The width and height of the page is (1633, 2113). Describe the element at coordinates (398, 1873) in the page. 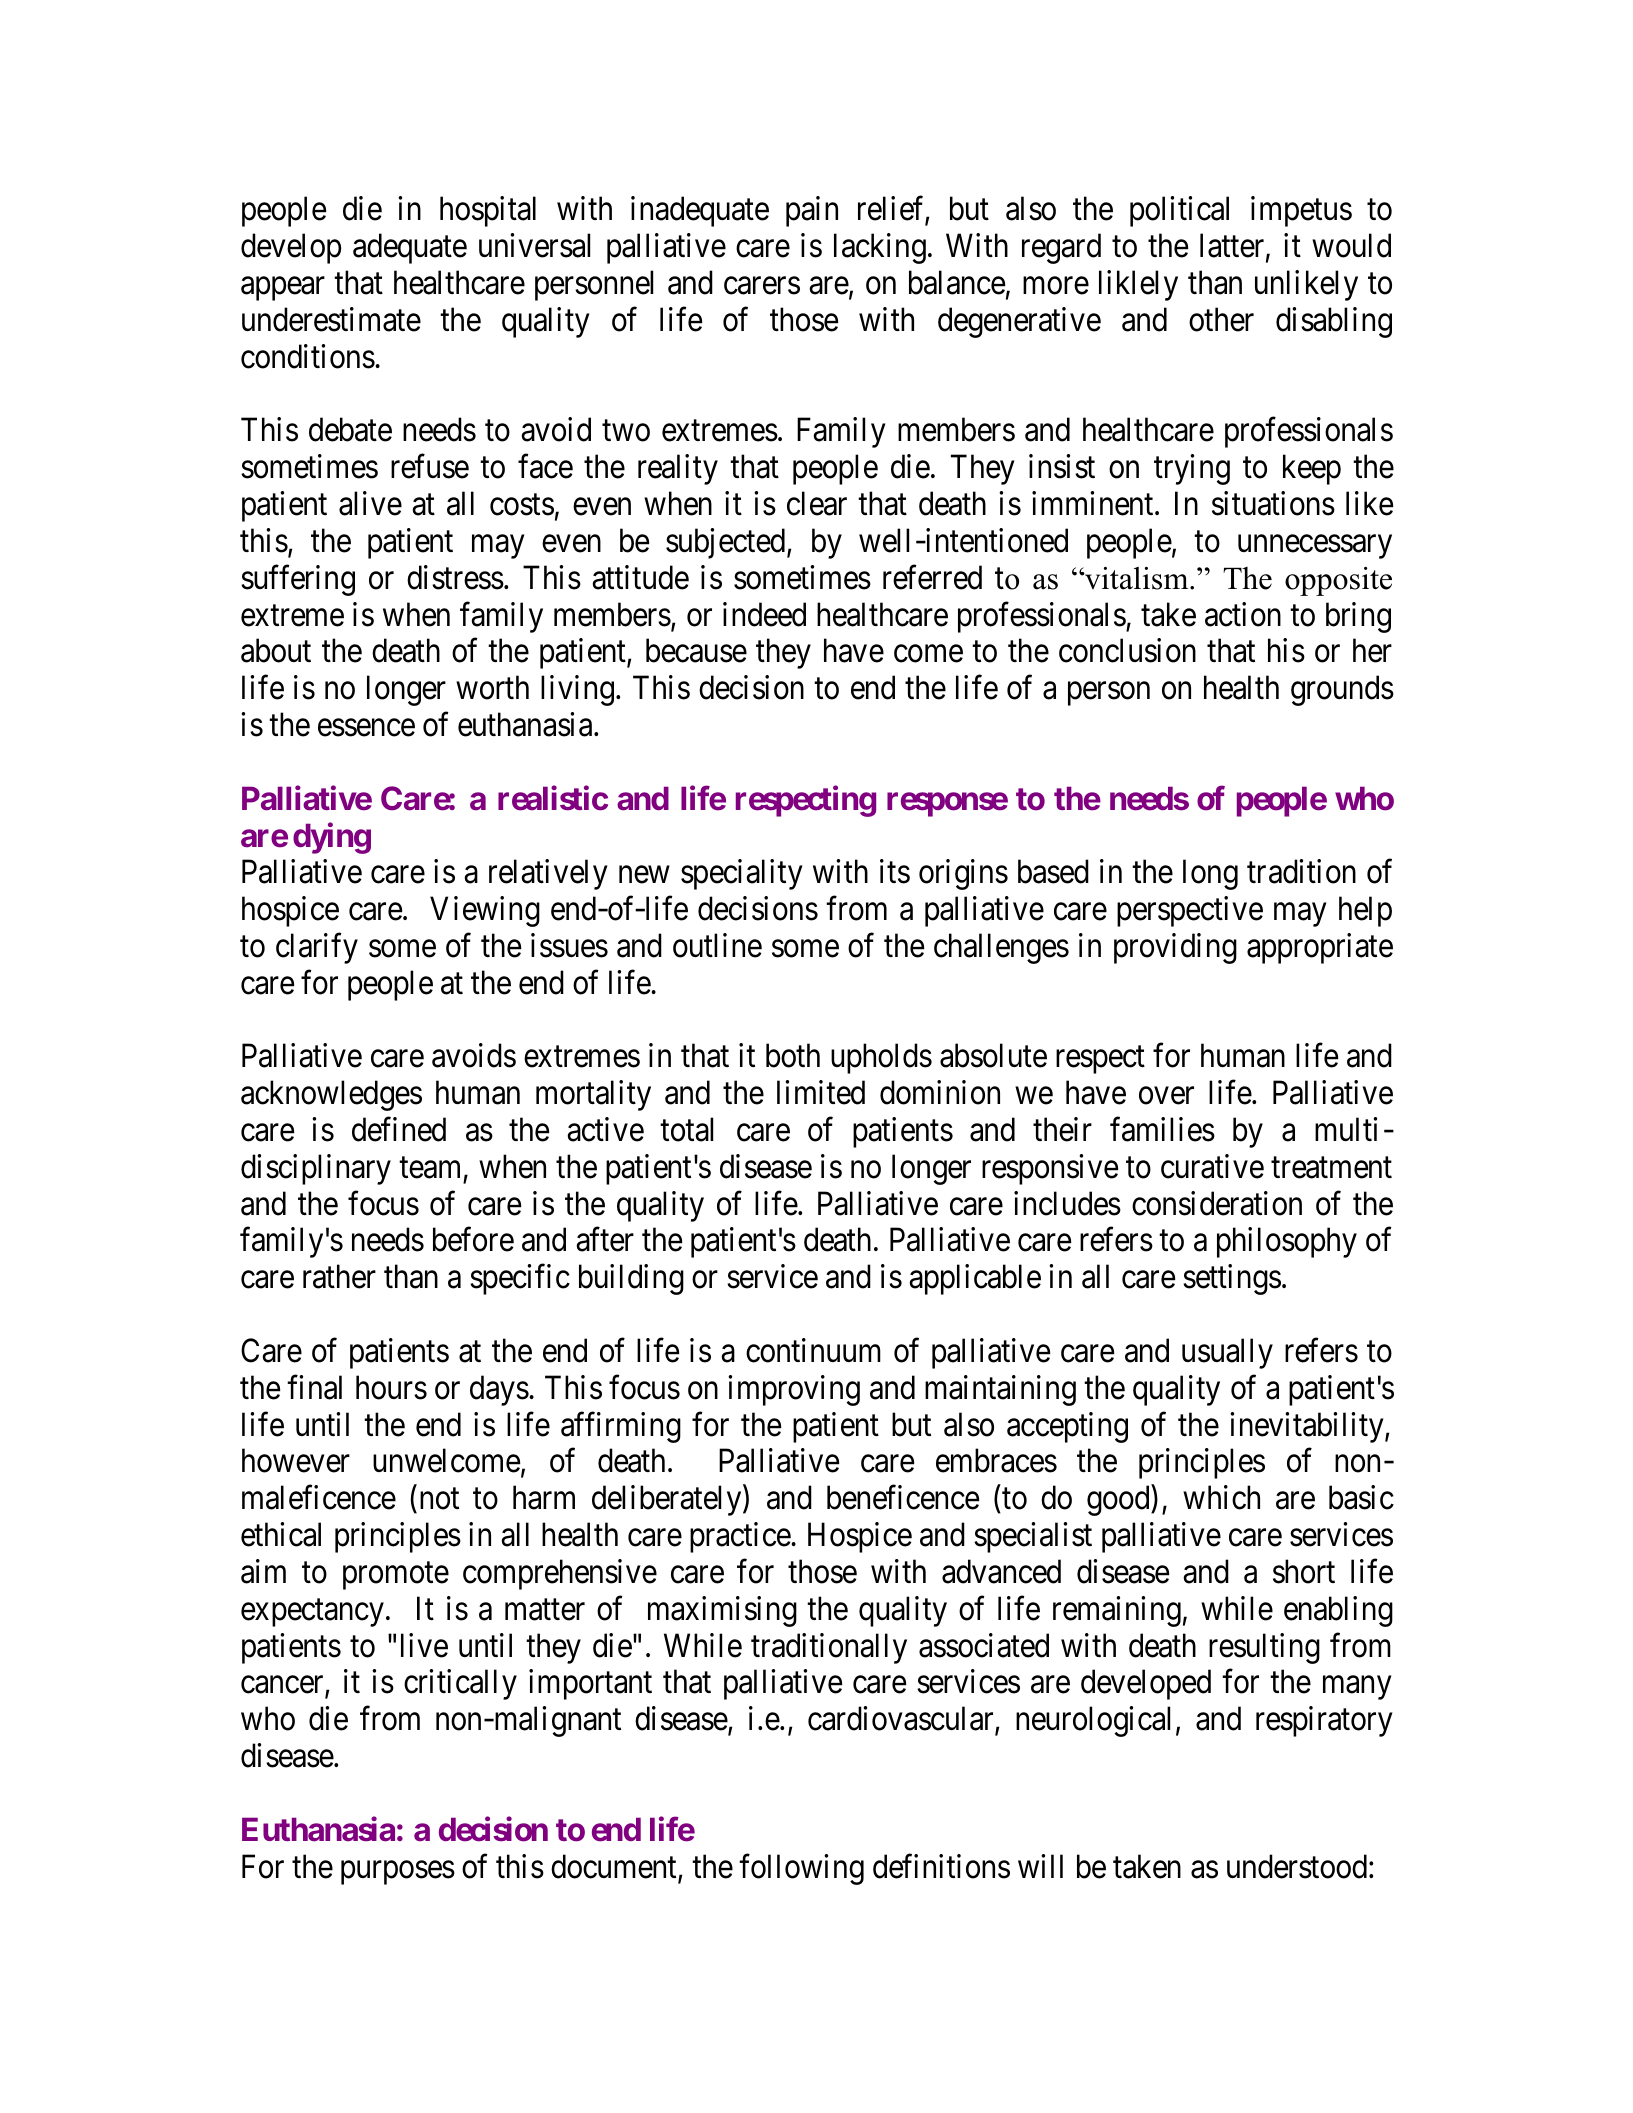

I see `purposes` at that location.
